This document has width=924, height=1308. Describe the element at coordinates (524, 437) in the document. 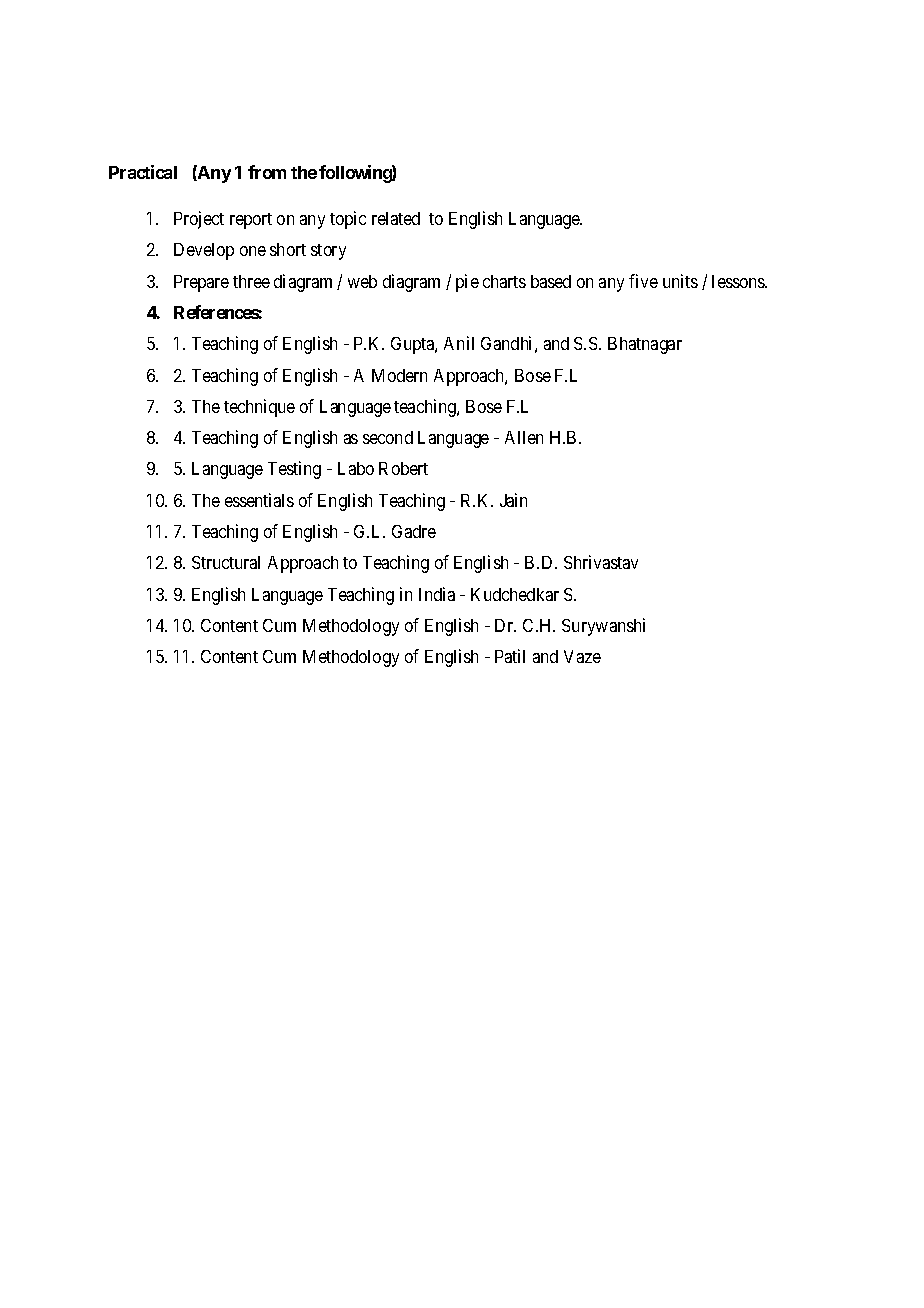

I see `Allen` at that location.
